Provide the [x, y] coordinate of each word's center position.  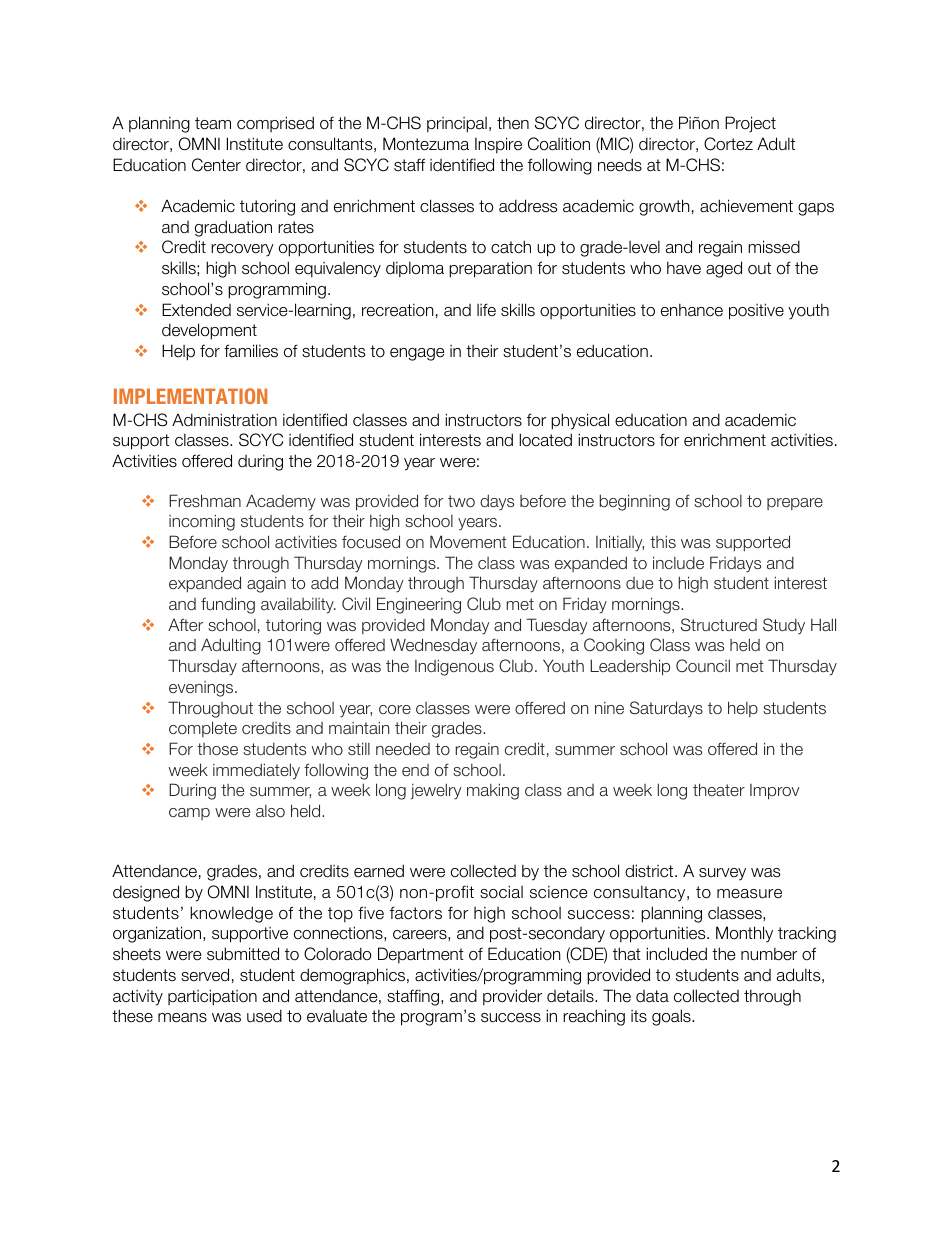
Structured [719, 624]
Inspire [498, 145]
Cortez [728, 144]
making [493, 791]
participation [212, 997]
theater [719, 789]
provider [512, 997]
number [769, 954]
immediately [256, 771]
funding [228, 605]
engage [417, 354]
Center [216, 165]
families [251, 351]
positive [756, 311]
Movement [468, 541]
